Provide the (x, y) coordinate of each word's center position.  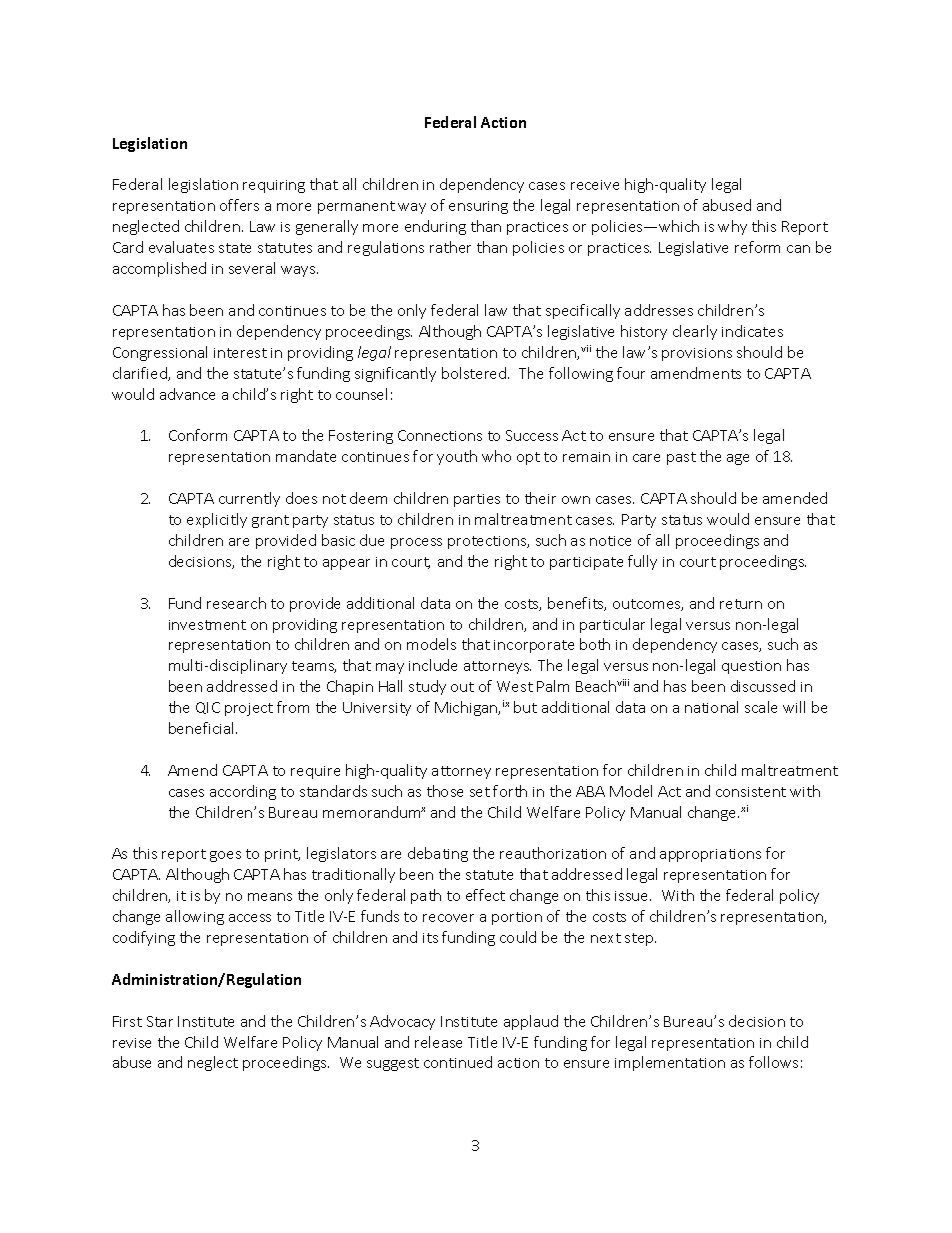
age (738, 459)
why (732, 227)
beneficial (203, 728)
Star (160, 1021)
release (438, 1042)
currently (249, 499)
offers (239, 205)
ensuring (478, 207)
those (445, 791)
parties (477, 500)
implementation (670, 1063)
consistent (751, 792)
